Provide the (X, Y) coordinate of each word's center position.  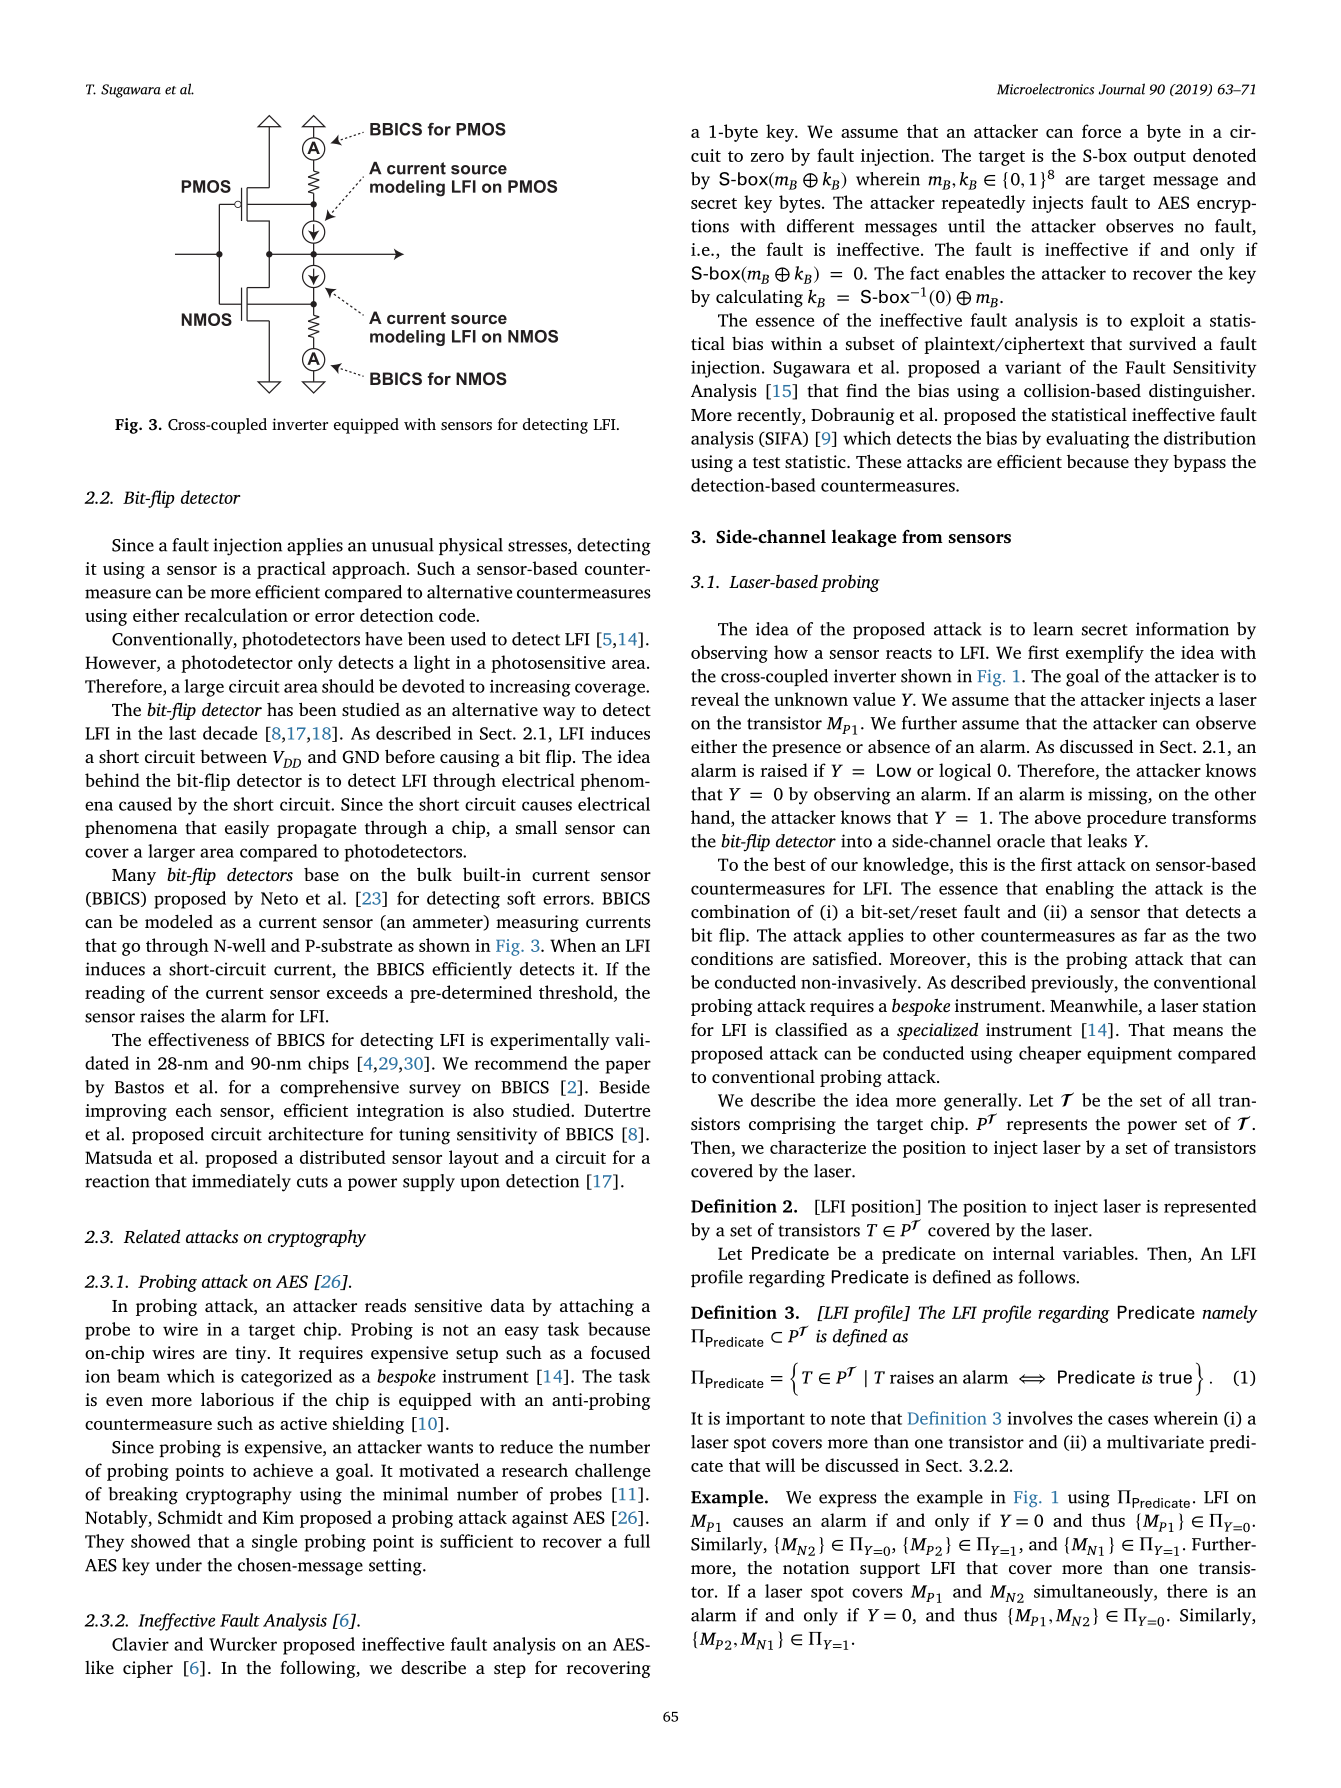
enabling (1080, 890)
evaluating (1088, 440)
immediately (241, 1183)
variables (1099, 1253)
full (637, 1541)
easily (247, 829)
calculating (759, 298)
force (1101, 131)
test (766, 462)
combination (740, 911)
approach (370, 570)
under (178, 1565)
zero (767, 157)
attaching (597, 1307)
